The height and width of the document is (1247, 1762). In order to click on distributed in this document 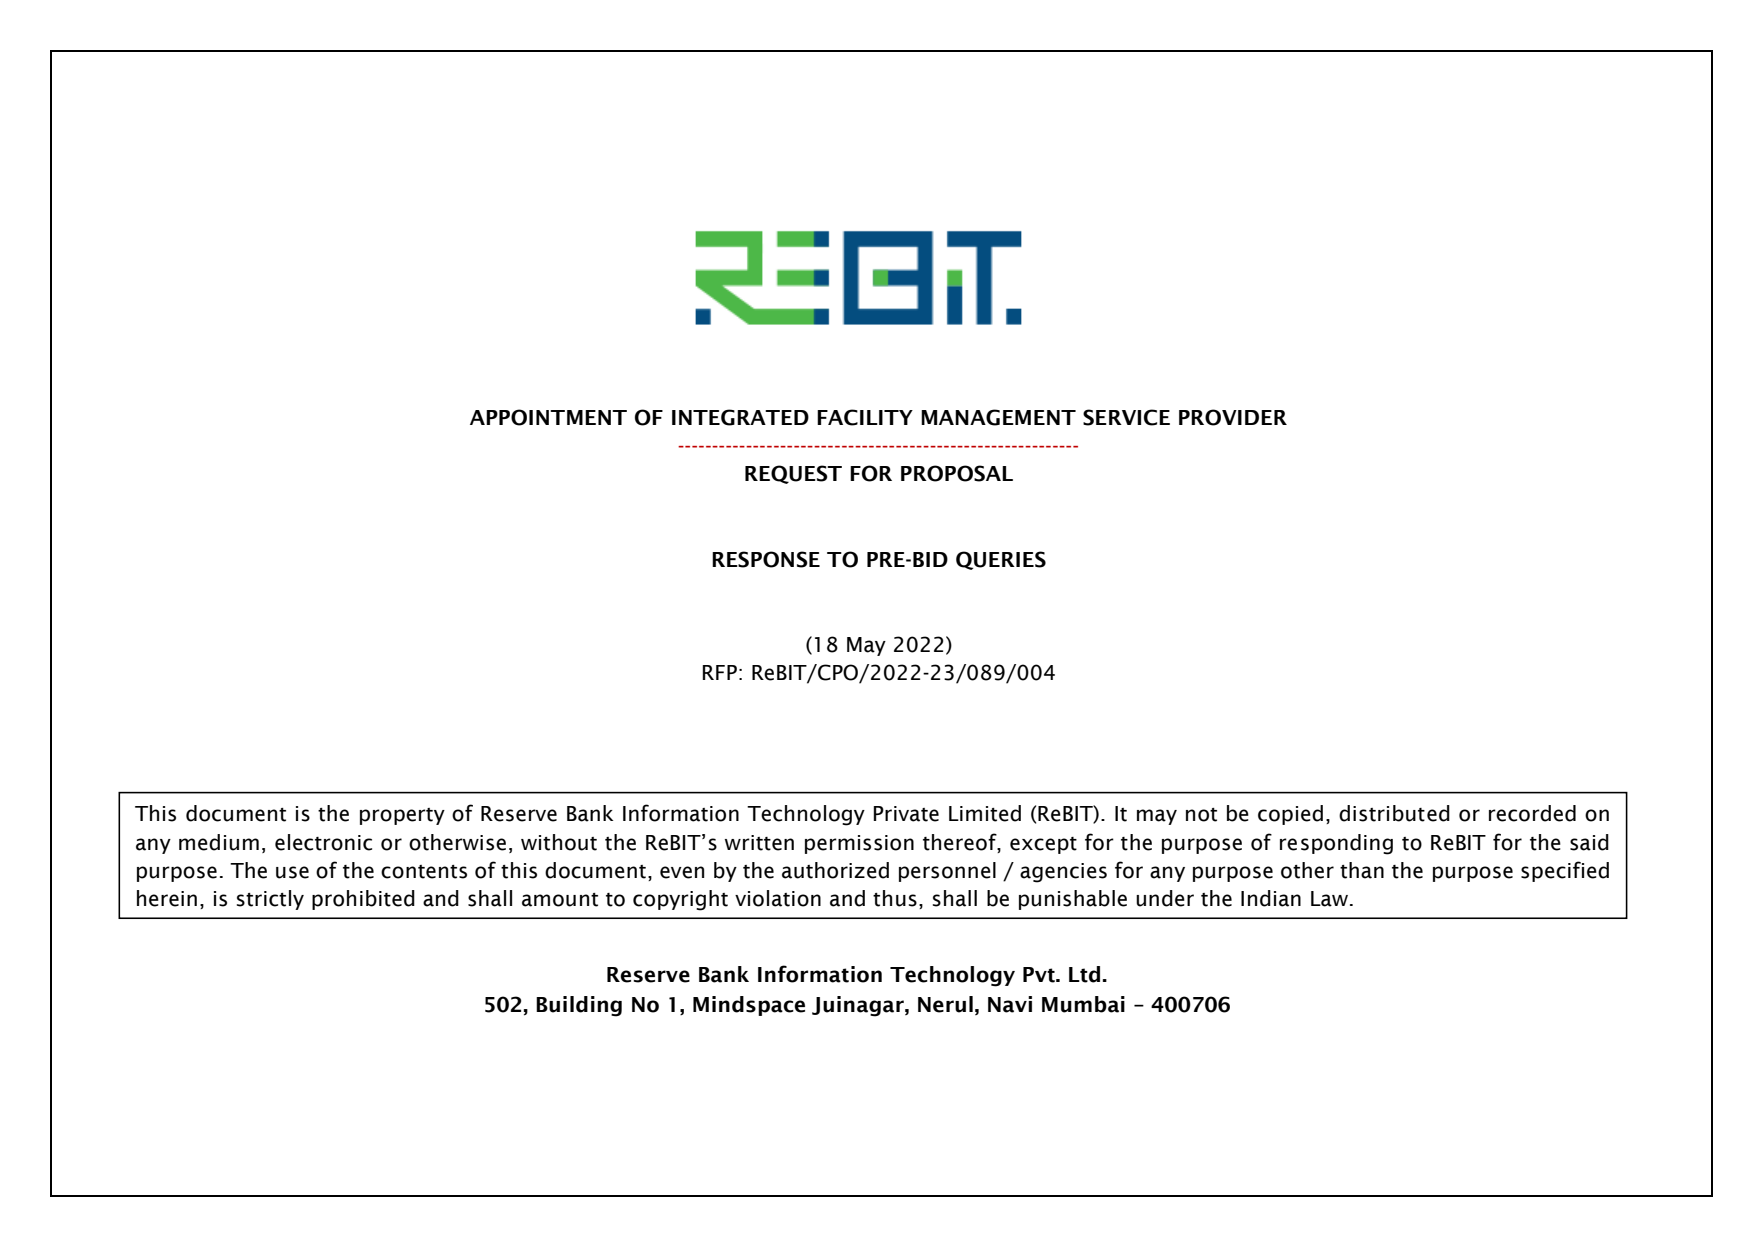, I will do `click(1394, 813)`.
